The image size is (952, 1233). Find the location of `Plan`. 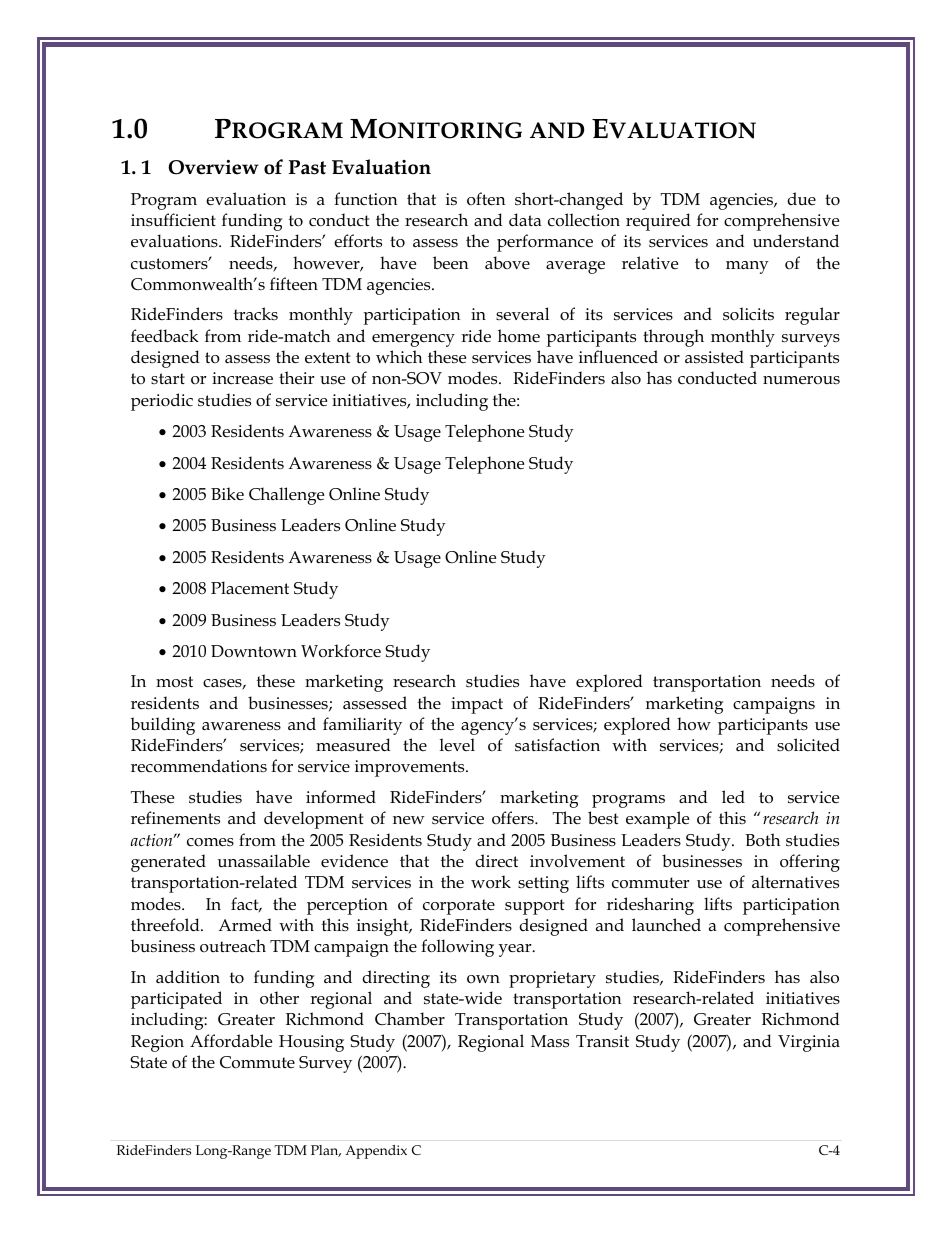

Plan is located at coordinates (326, 1151).
